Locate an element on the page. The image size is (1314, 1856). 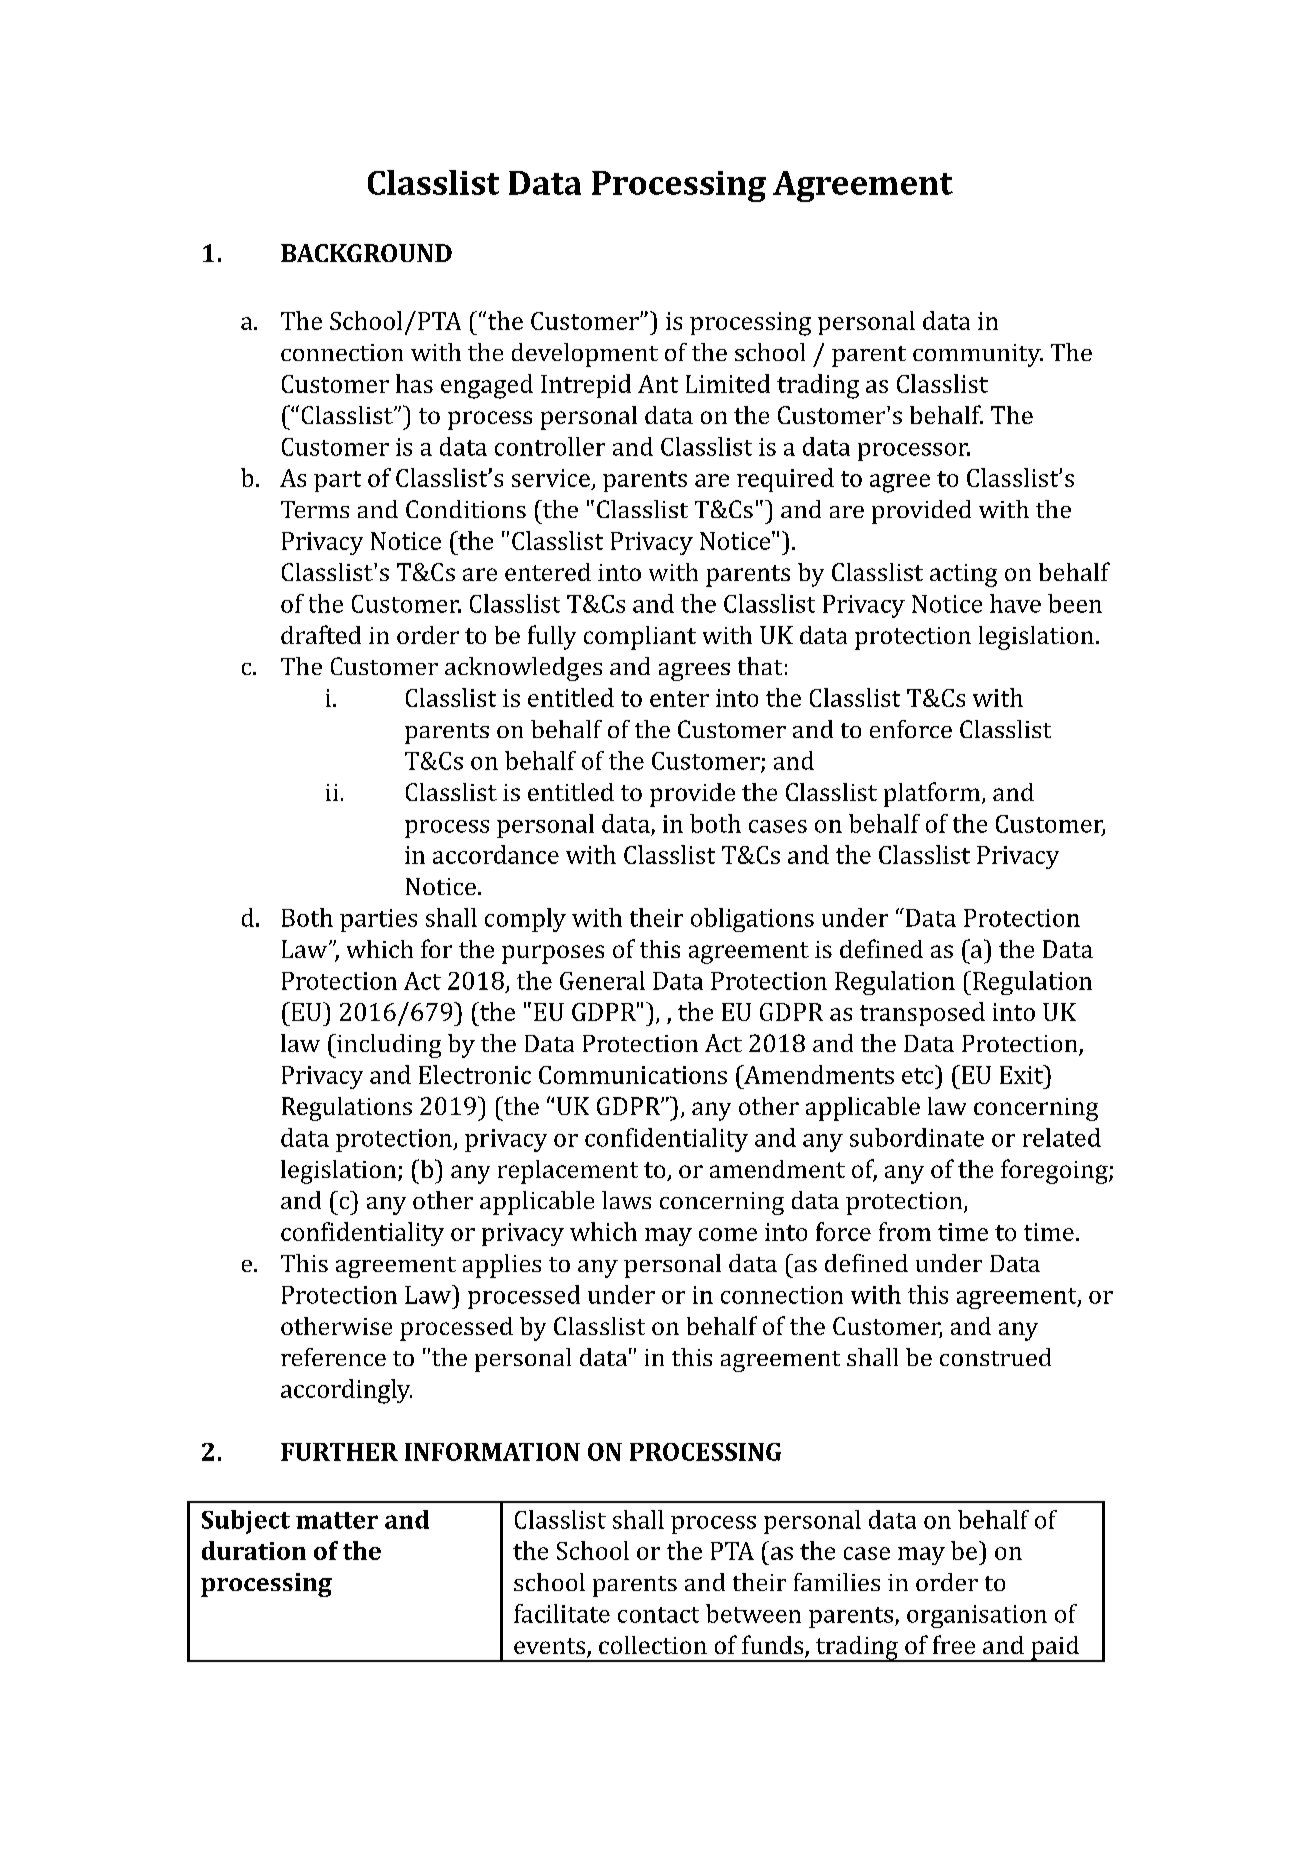
matter is located at coordinates (337, 1520).
